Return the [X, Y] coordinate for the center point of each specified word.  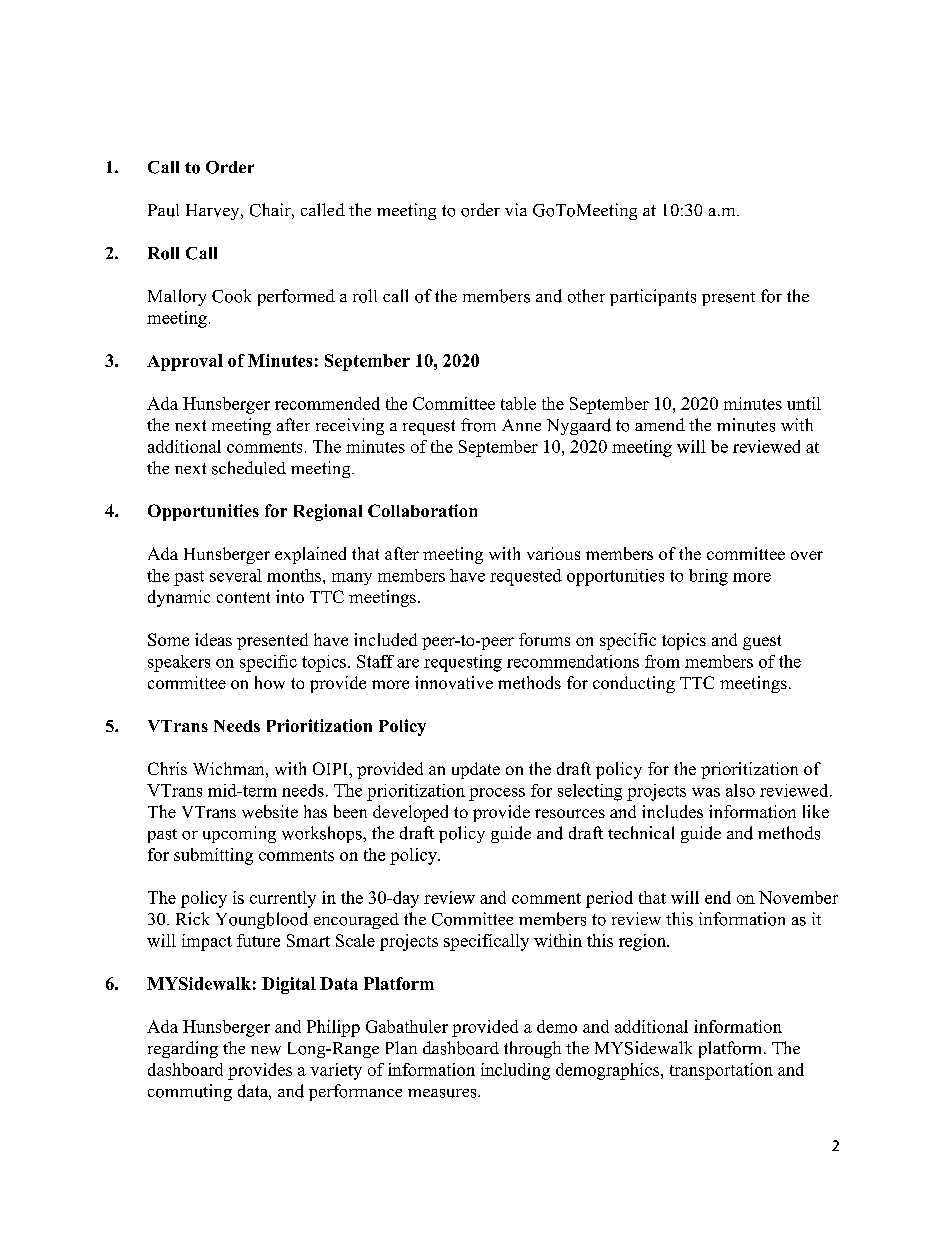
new [266, 1050]
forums [544, 639]
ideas [213, 639]
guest [762, 642]
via [516, 209]
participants [653, 297]
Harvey [214, 212]
